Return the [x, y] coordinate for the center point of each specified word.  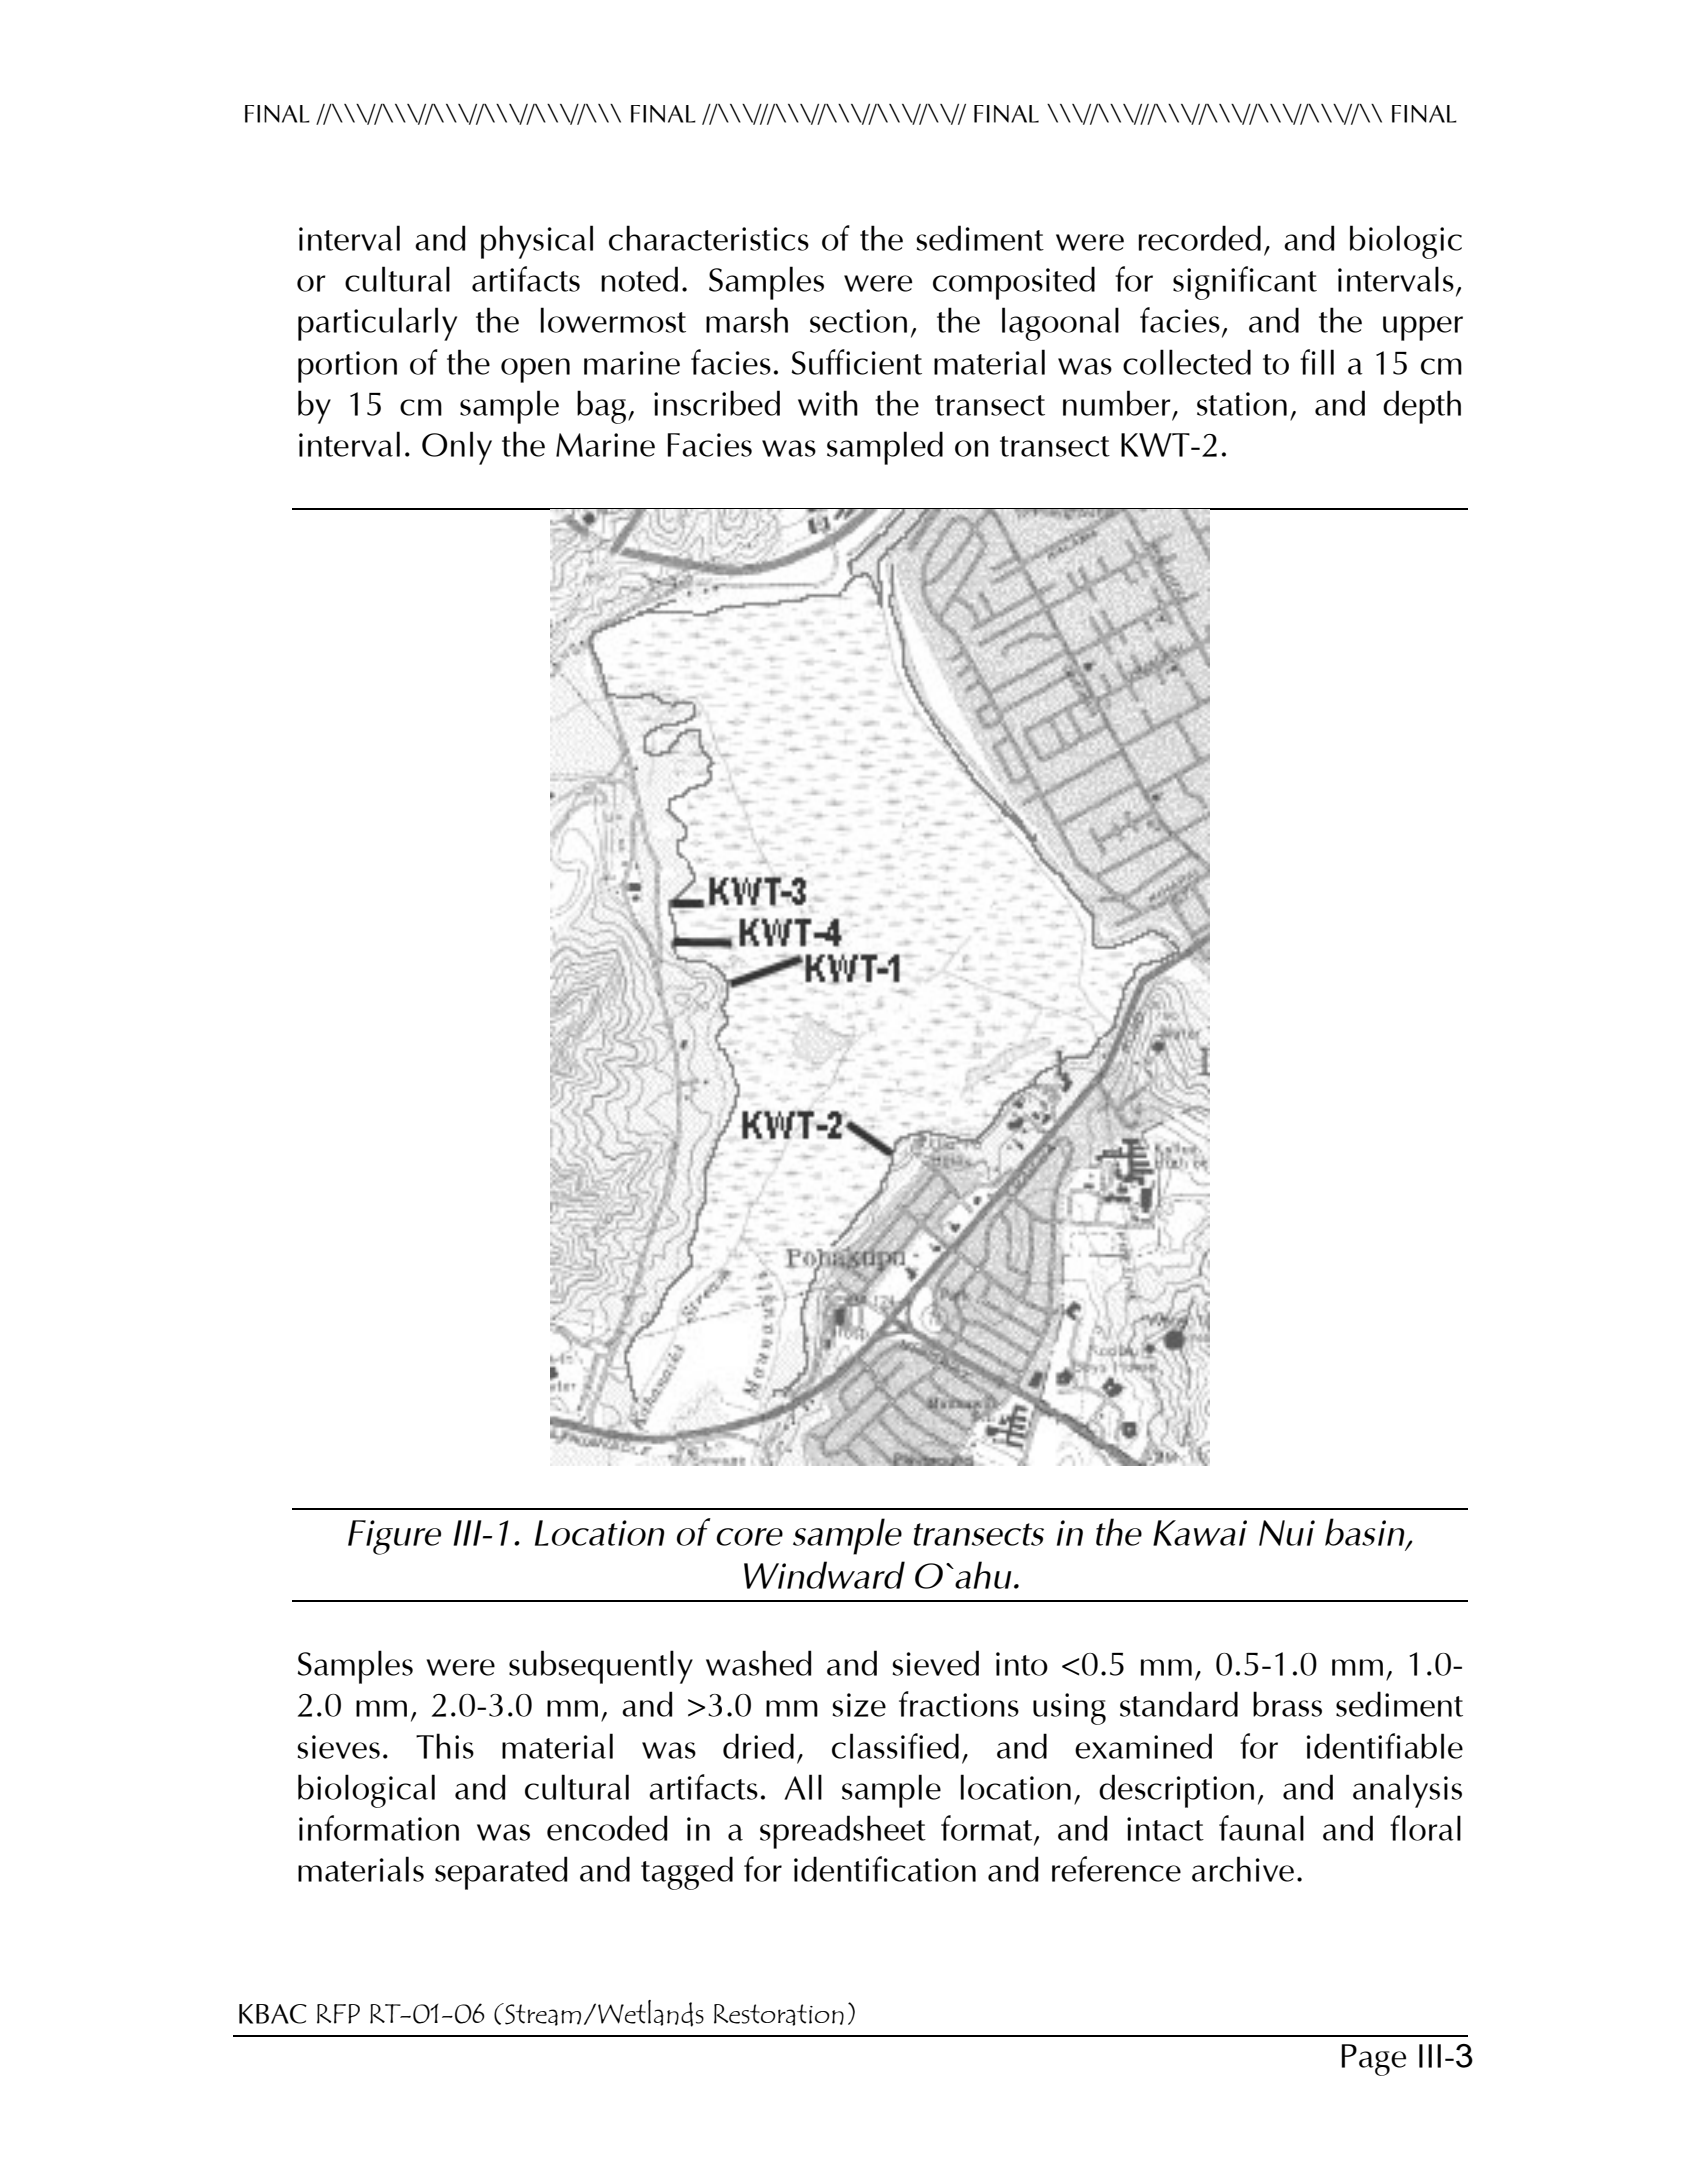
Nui [1287, 1533]
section [858, 321]
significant [1245, 283]
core [749, 1537]
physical [537, 242]
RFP [338, 2014]
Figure [394, 1537]
